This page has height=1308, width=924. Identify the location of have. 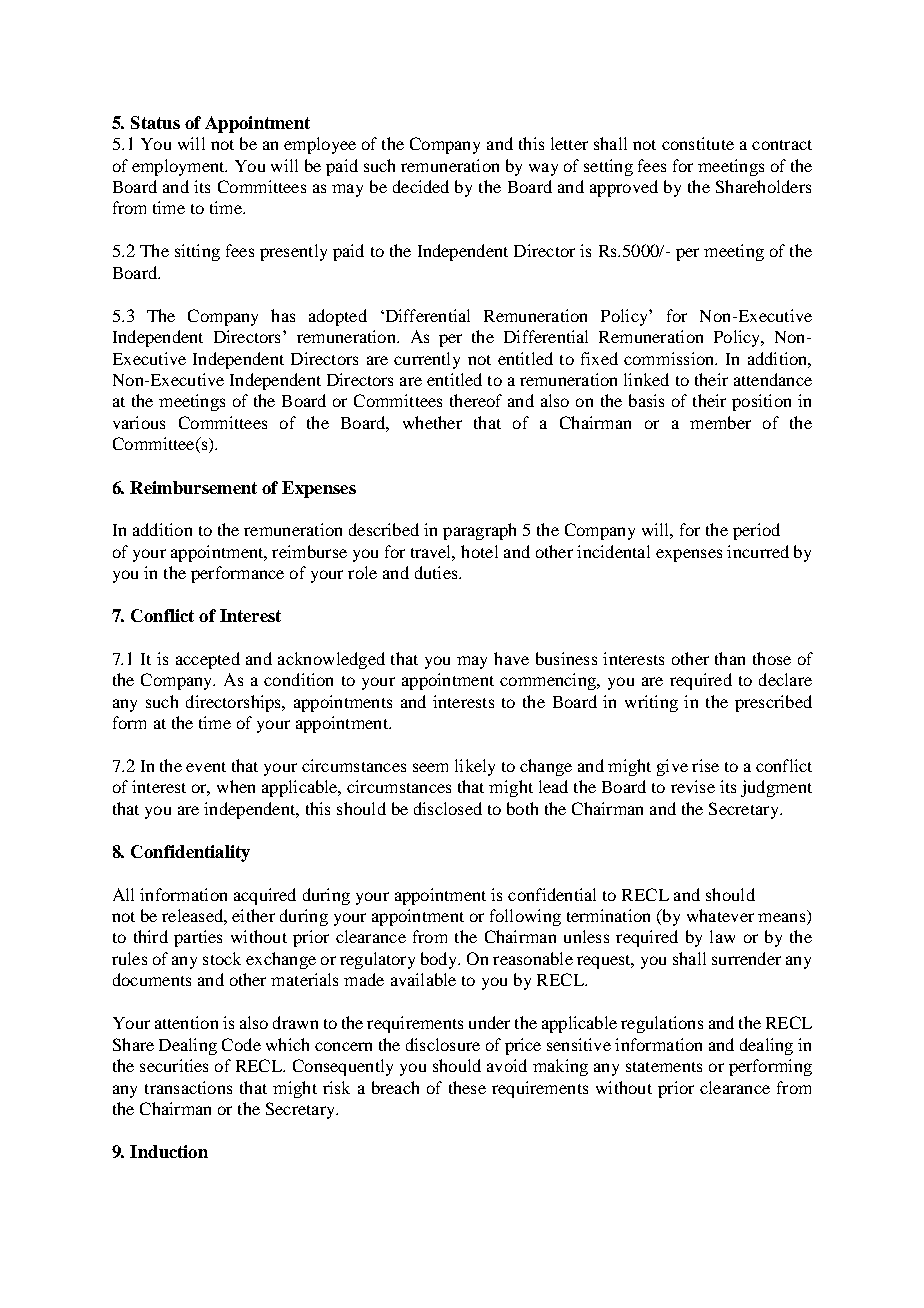
(511, 658).
